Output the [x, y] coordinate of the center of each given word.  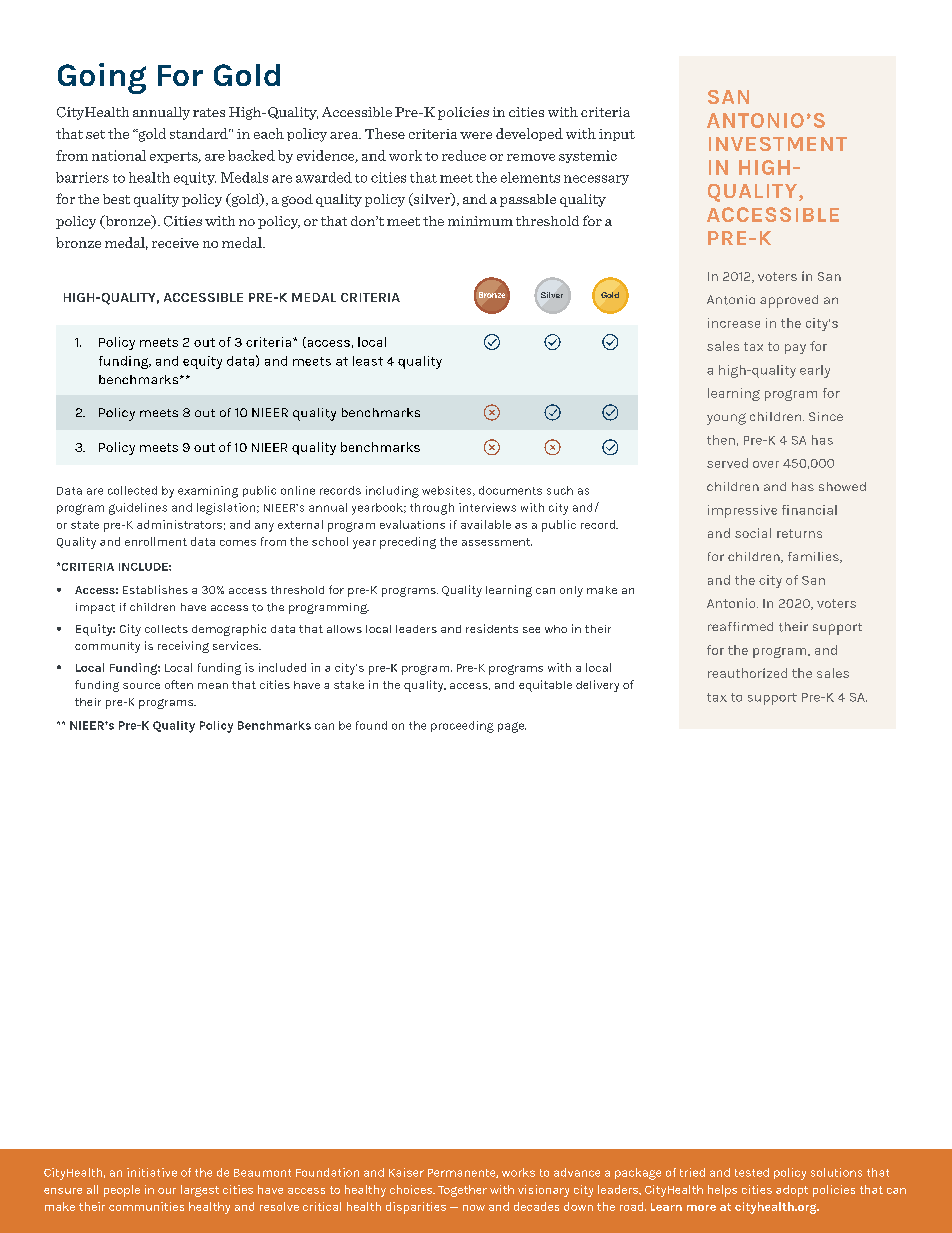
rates [209, 112]
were [476, 135]
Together [462, 1191]
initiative [152, 1172]
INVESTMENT [778, 144]
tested [752, 1172]
